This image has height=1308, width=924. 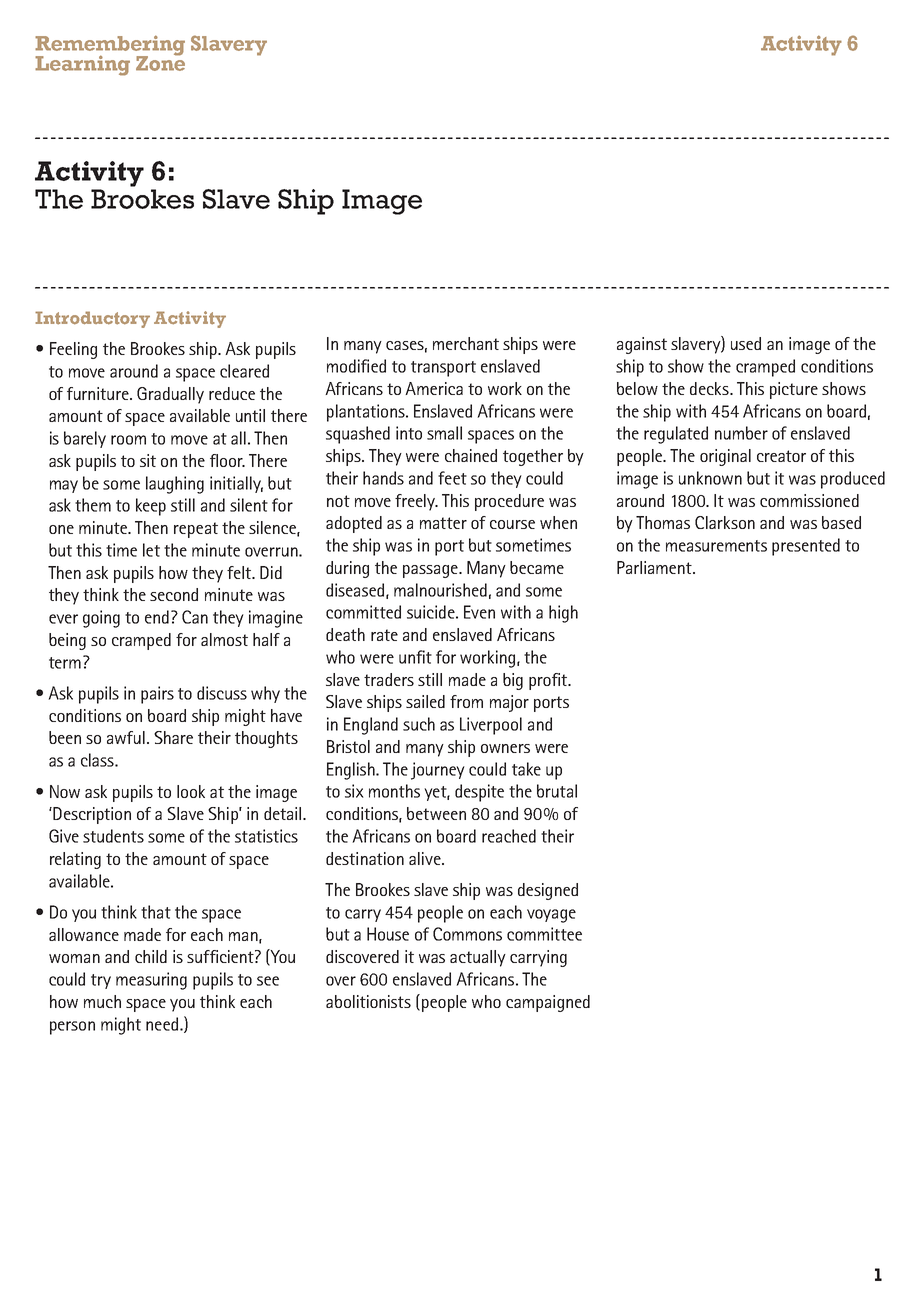 I want to click on Remembering, so click(x=110, y=46).
